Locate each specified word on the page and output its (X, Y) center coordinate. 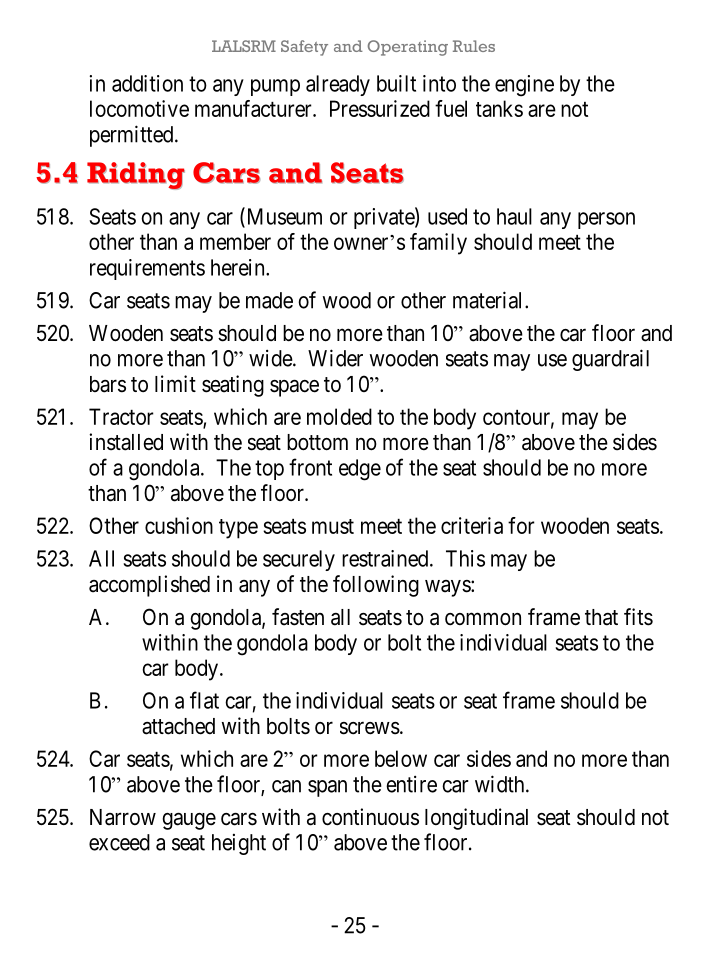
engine (524, 86)
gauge (189, 821)
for (521, 525)
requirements (147, 269)
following (376, 586)
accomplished (149, 586)
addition (147, 83)
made (269, 300)
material (489, 300)
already (338, 85)
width (501, 784)
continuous (370, 817)
